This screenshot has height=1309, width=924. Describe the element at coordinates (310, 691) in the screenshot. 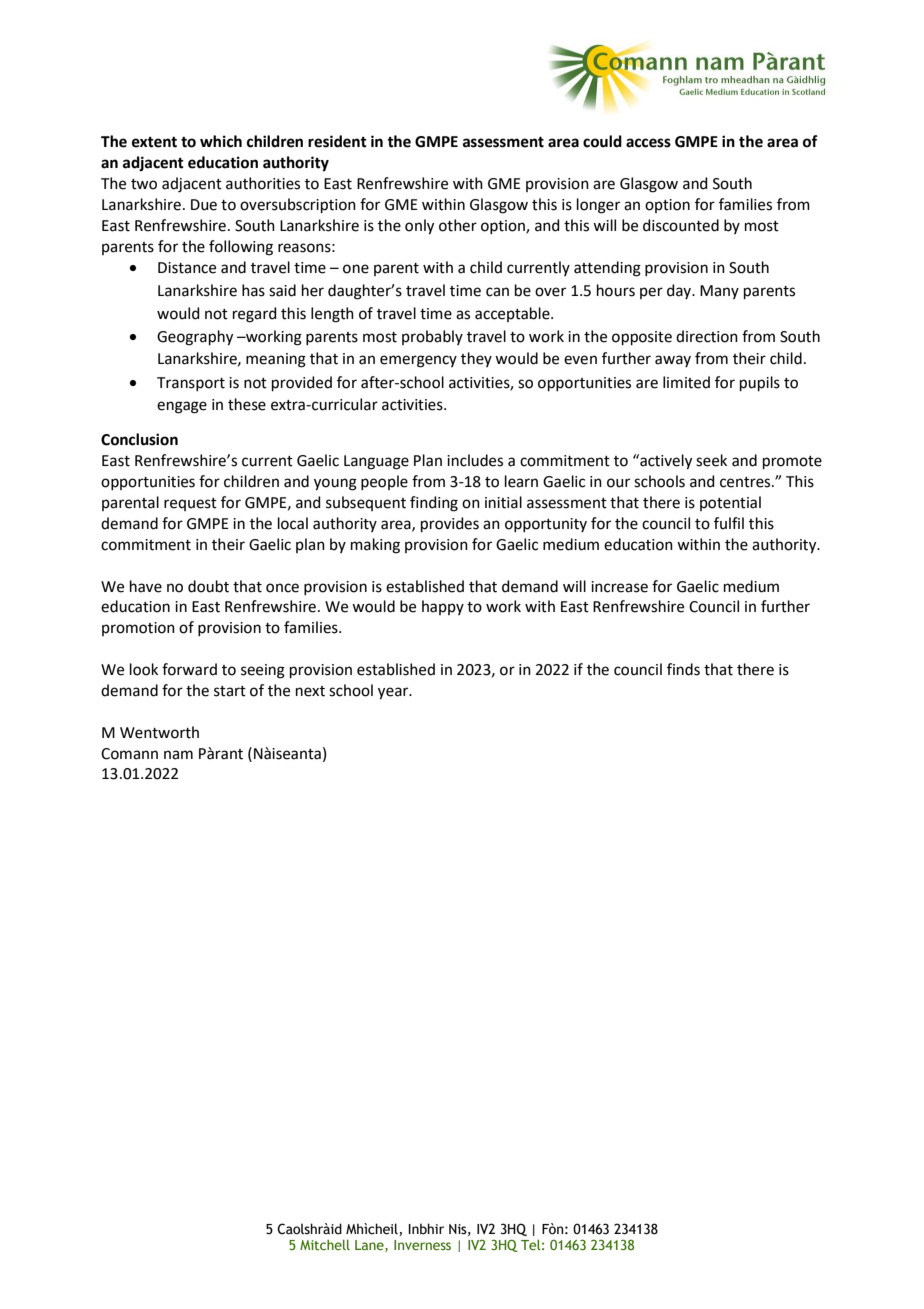

I see `next` at that location.
